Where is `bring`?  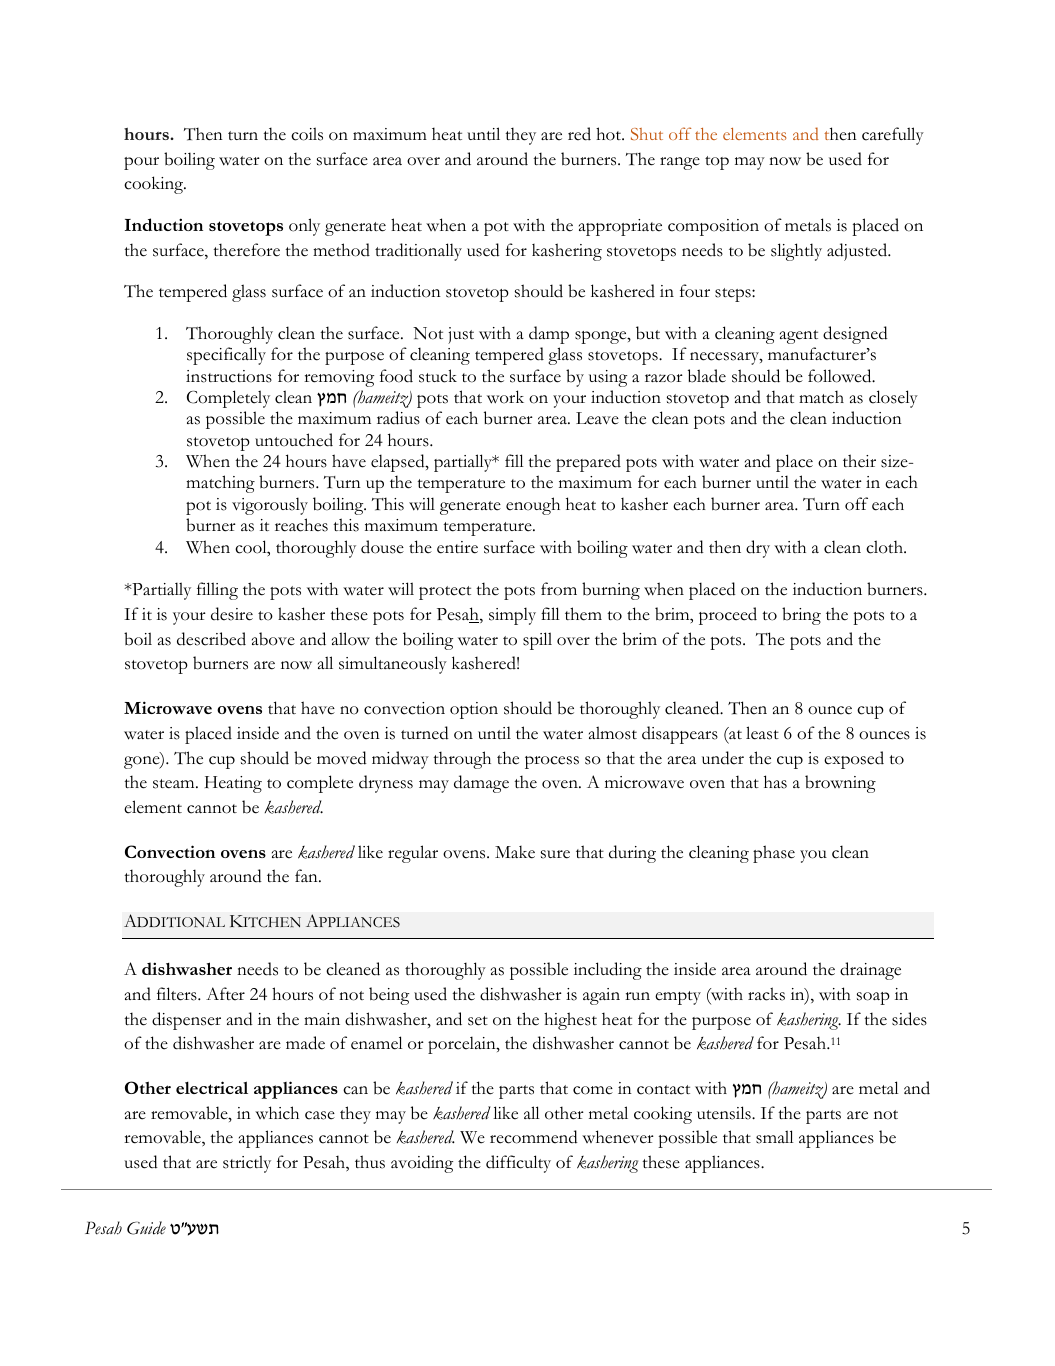
bring is located at coordinates (801, 616).
